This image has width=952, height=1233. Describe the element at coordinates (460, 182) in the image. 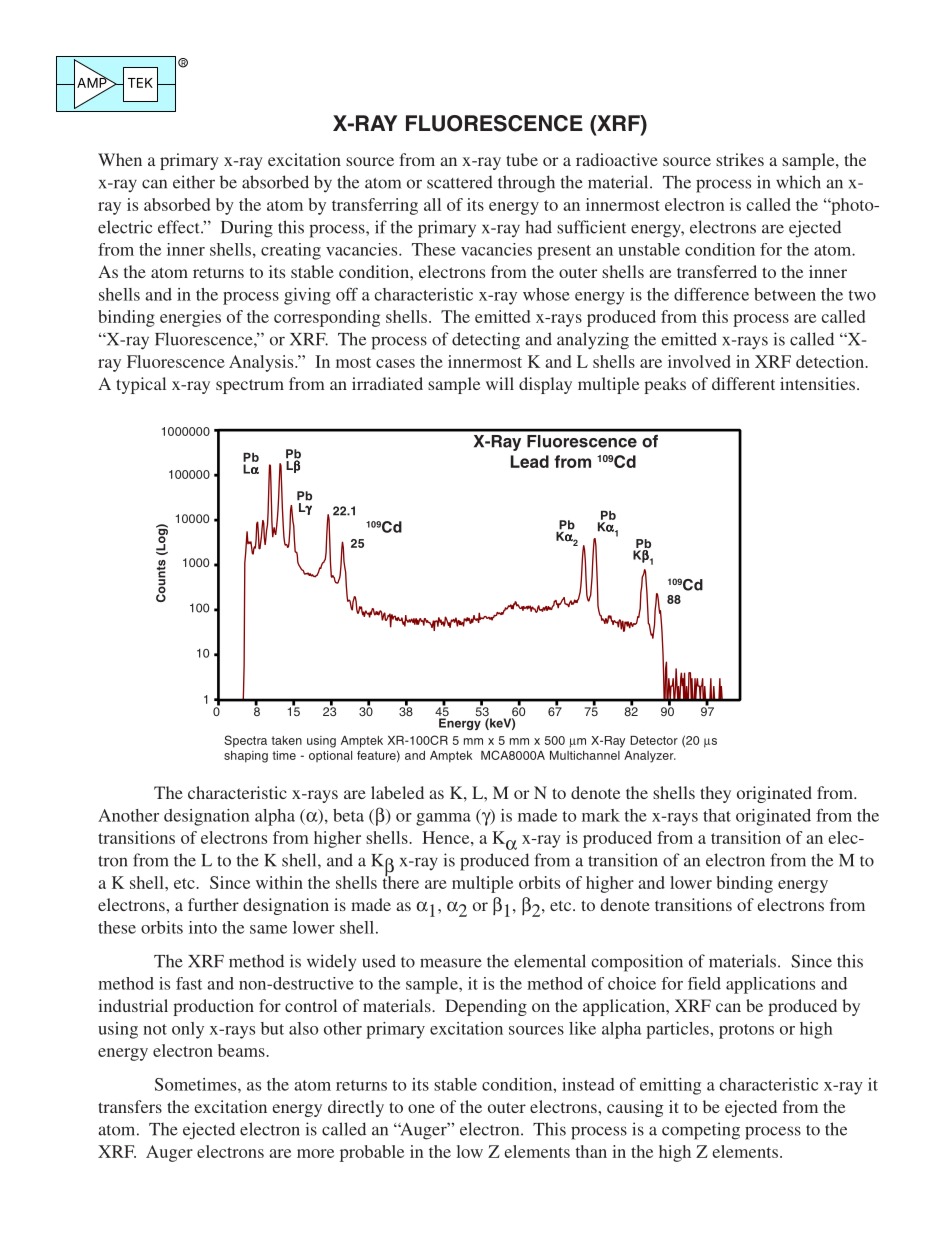

I see `scattered` at that location.
